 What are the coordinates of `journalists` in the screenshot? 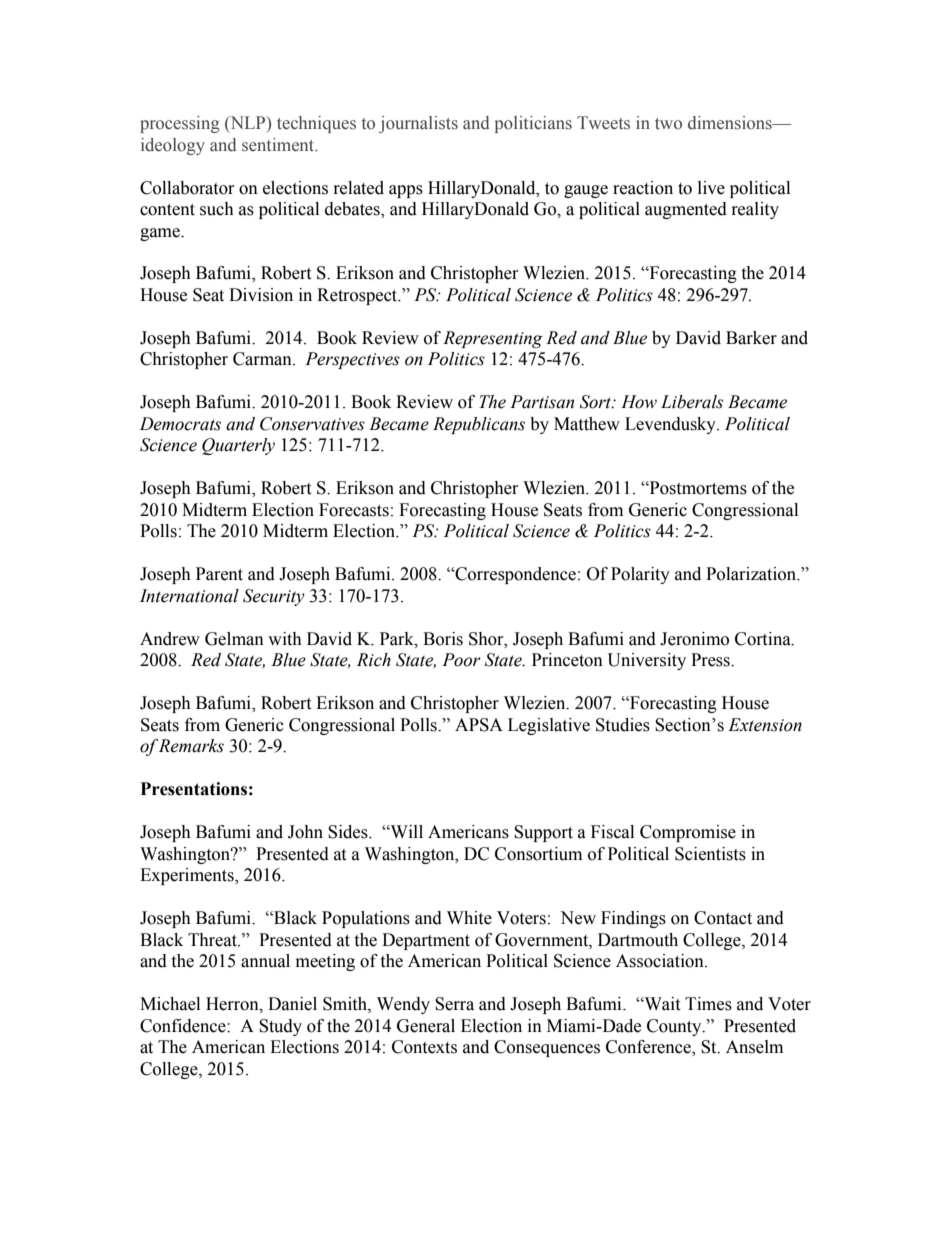 It's located at (418, 124).
